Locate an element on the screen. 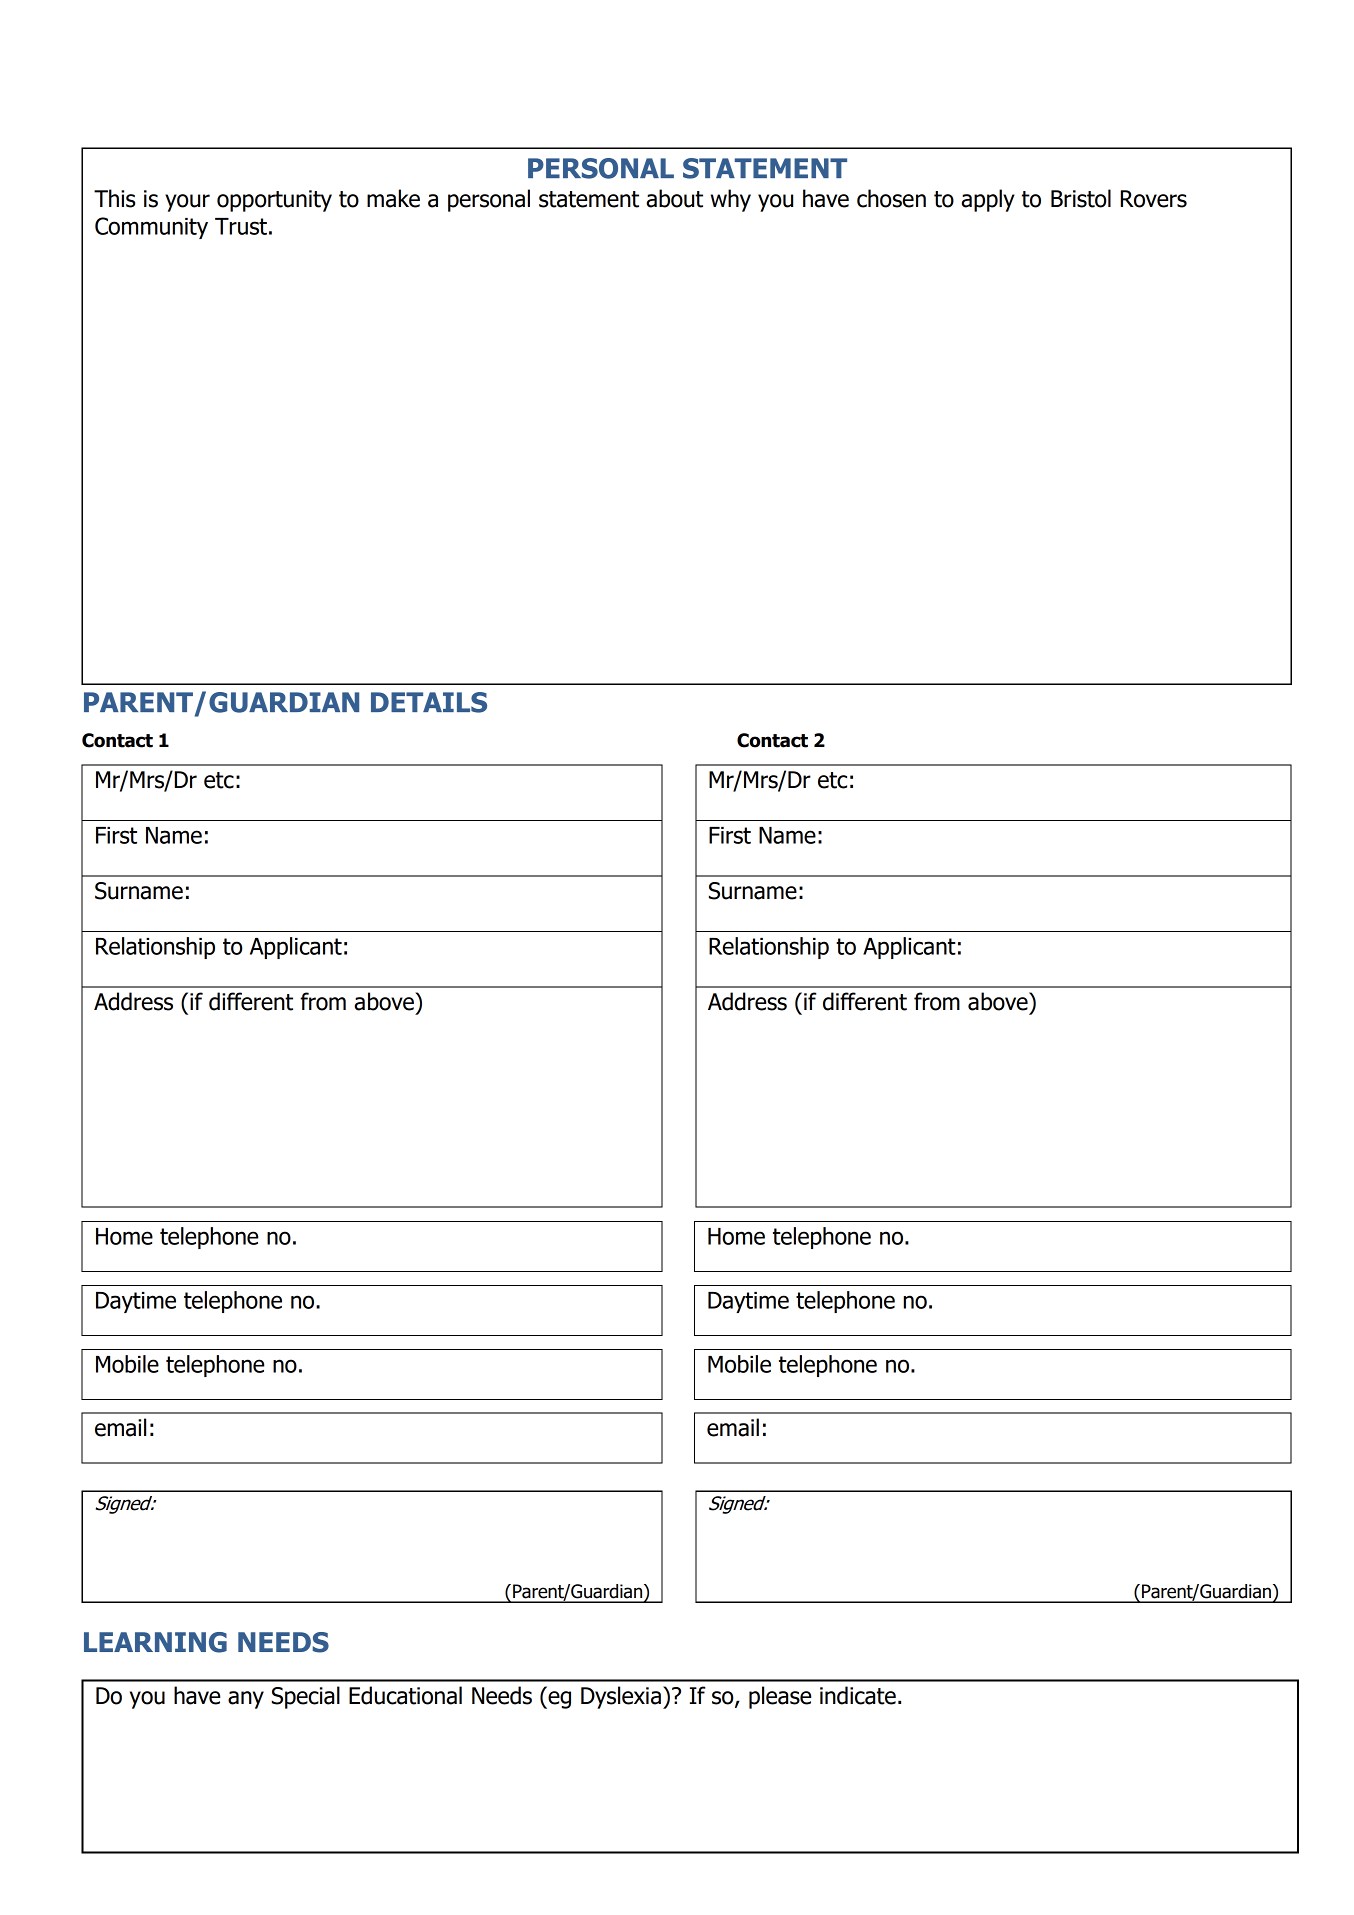  about is located at coordinates (674, 198).
